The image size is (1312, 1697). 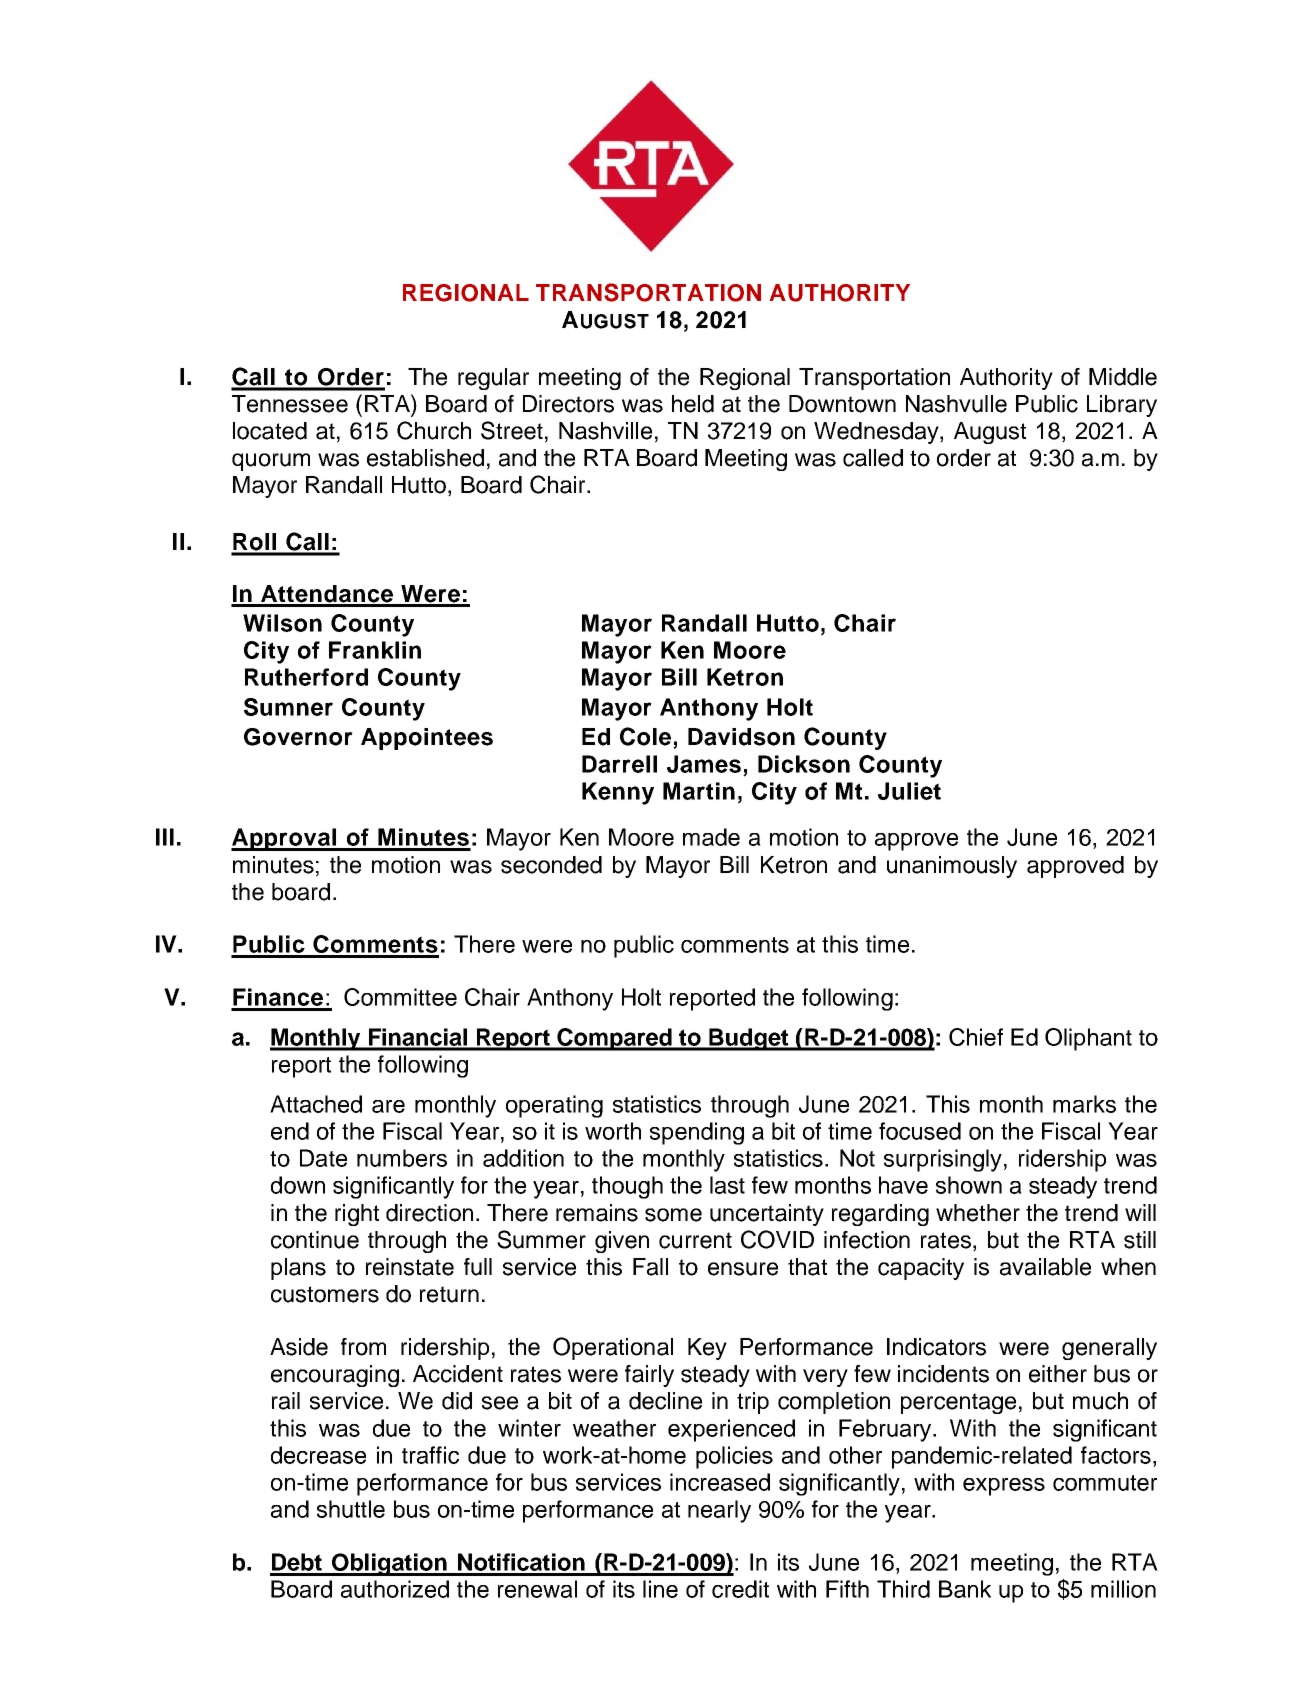 I want to click on Compared, so click(x=615, y=1039).
